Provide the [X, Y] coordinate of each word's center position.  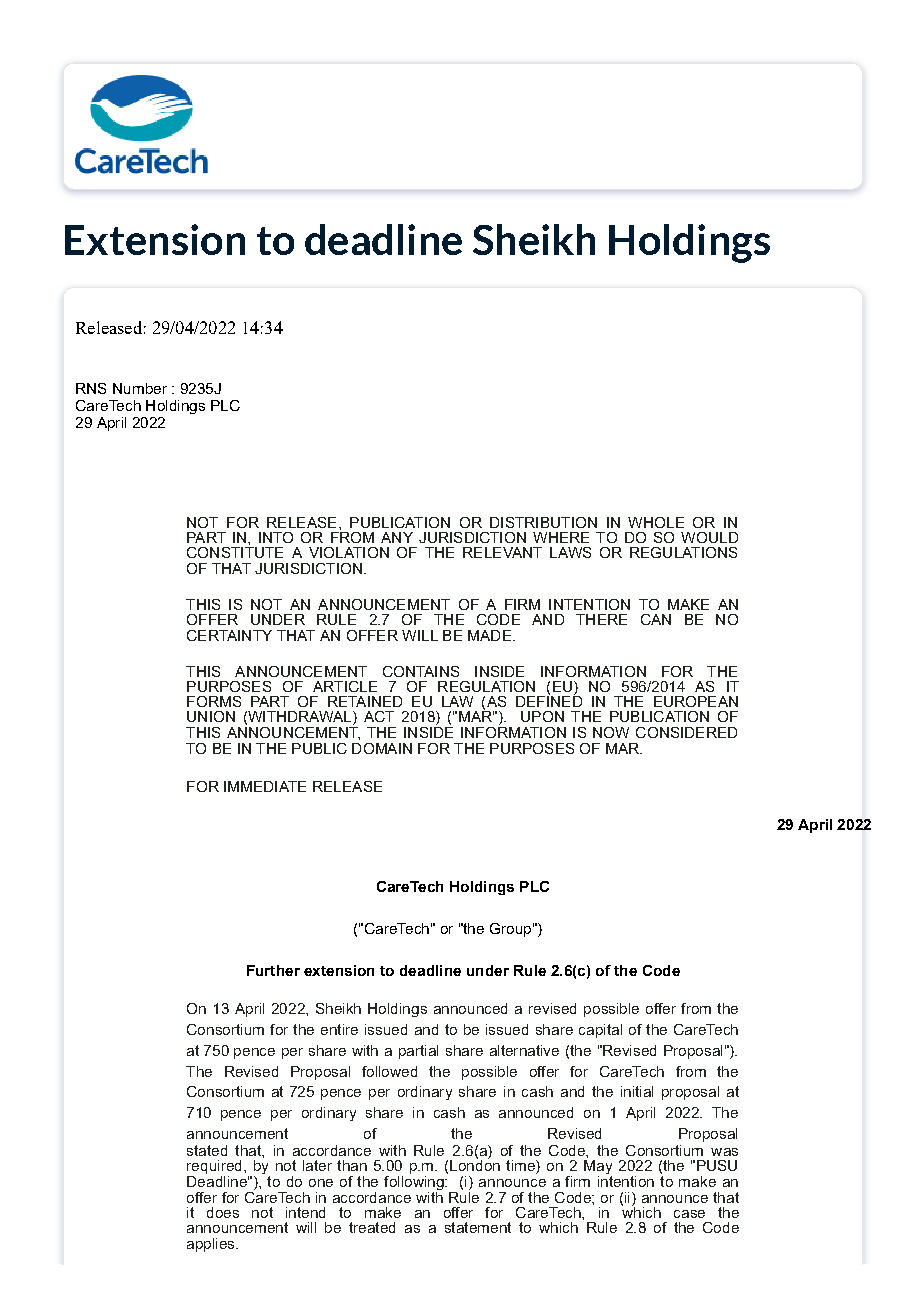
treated [372, 1227]
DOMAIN [382, 748]
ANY [397, 537]
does [223, 1212]
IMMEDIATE [265, 786]
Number [140, 388]
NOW [611, 732]
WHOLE [656, 522]
